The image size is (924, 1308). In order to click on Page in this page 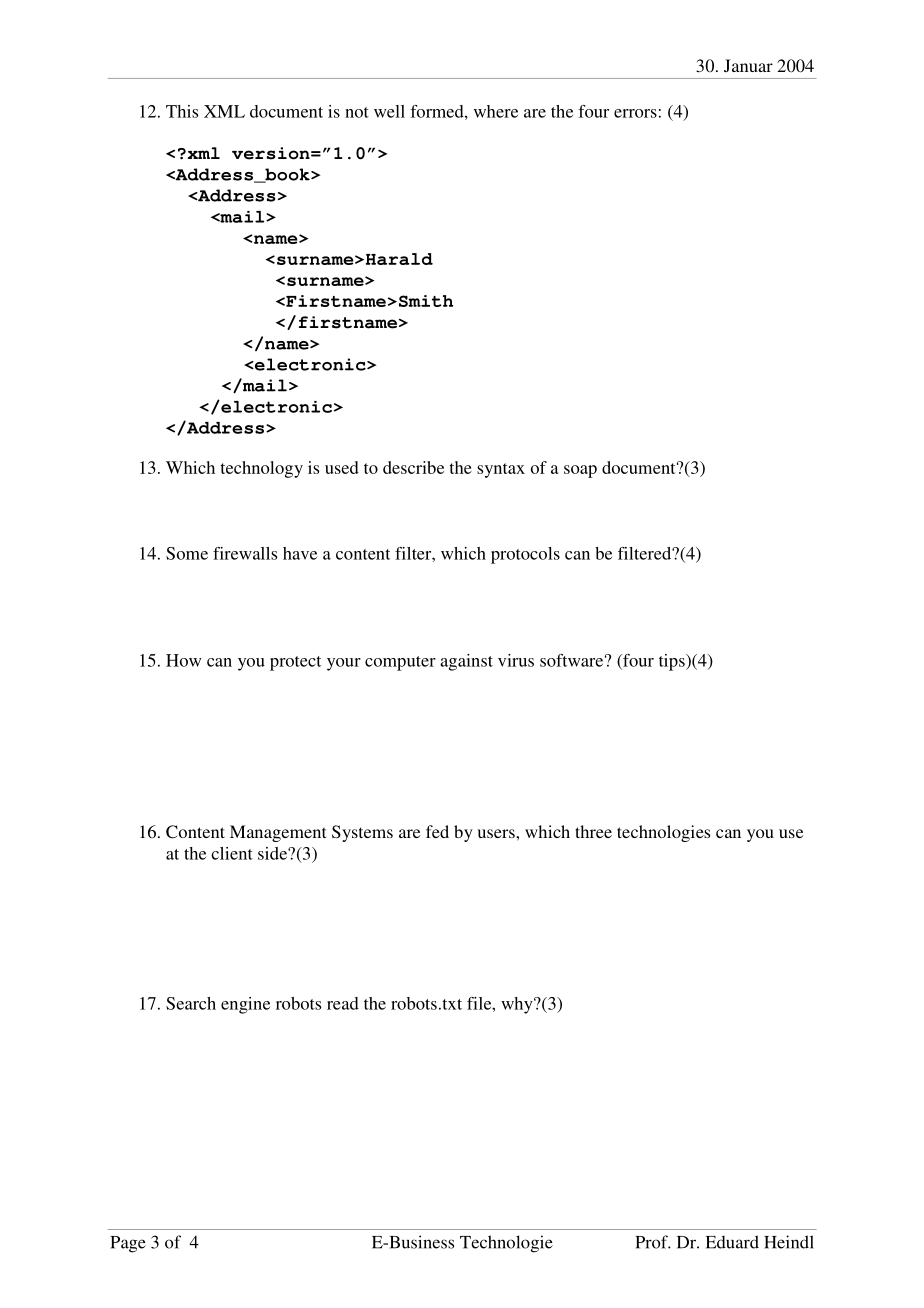, I will do `click(128, 1244)`.
